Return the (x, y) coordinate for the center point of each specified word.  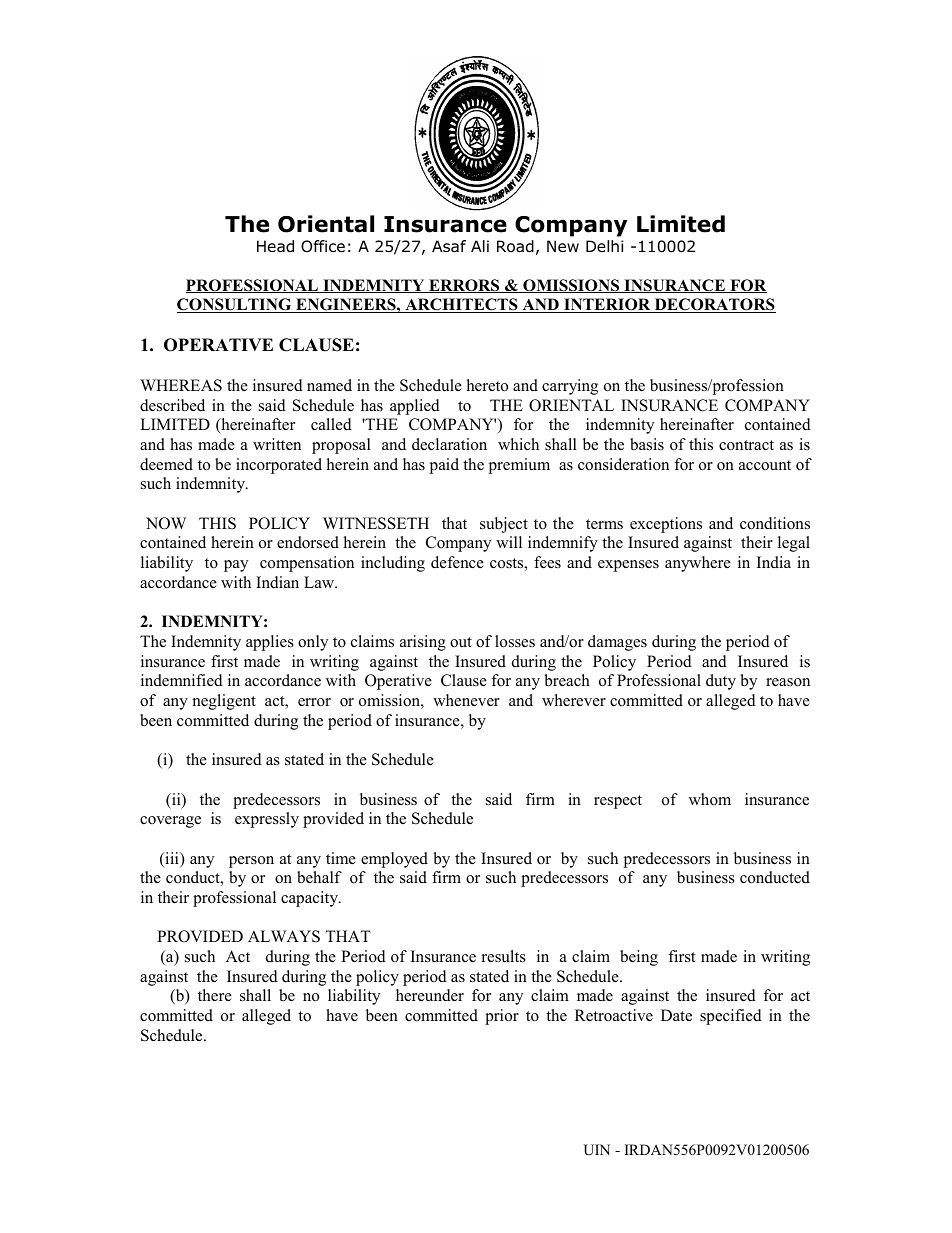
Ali (480, 246)
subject (504, 525)
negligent (224, 702)
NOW (166, 523)
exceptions (666, 525)
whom (710, 799)
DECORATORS (714, 305)
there (215, 995)
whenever (466, 700)
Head (275, 246)
